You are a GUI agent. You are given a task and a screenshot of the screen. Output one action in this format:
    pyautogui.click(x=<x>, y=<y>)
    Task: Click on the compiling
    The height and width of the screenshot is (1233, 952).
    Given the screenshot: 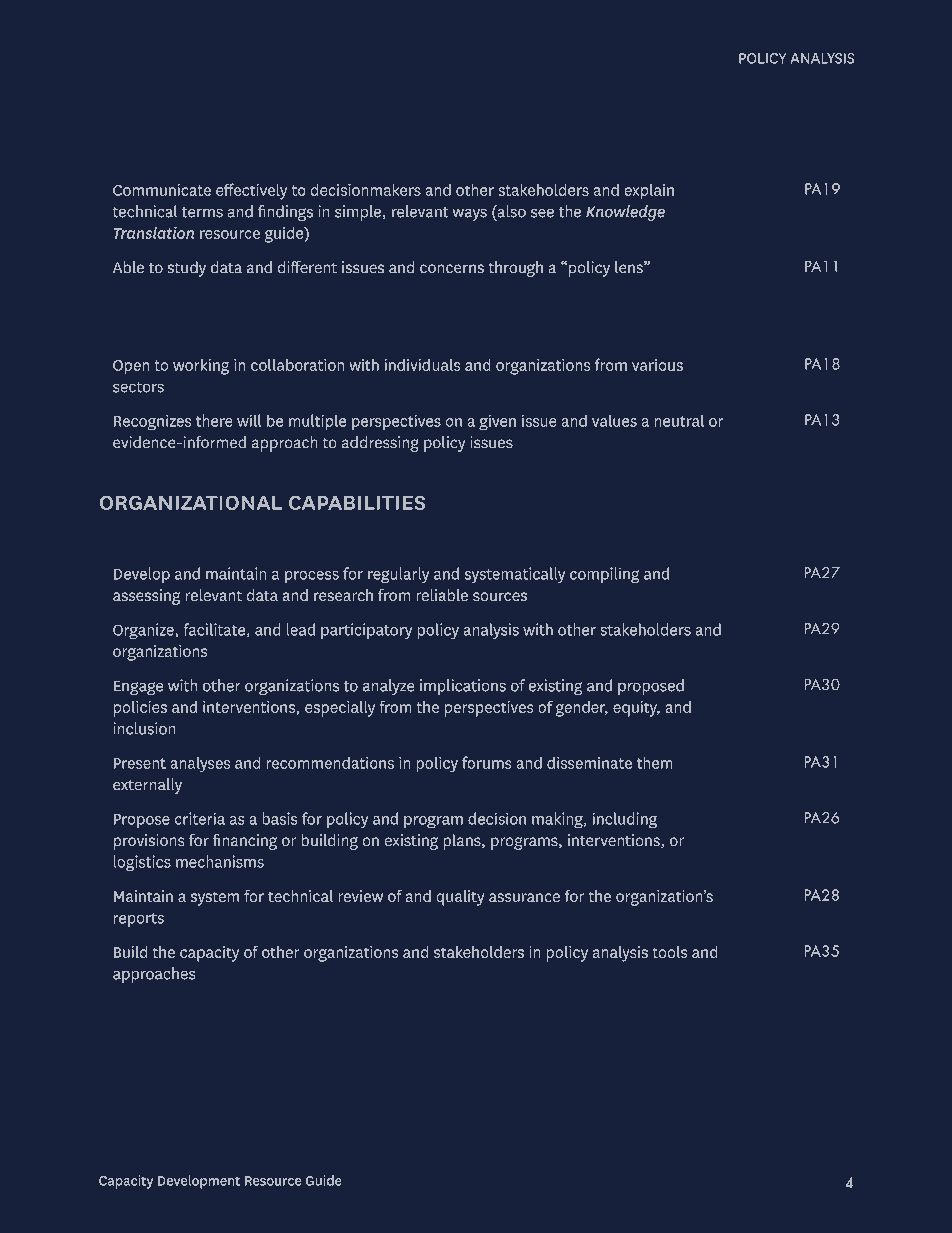 What is the action you would take?
    pyautogui.click(x=604, y=575)
